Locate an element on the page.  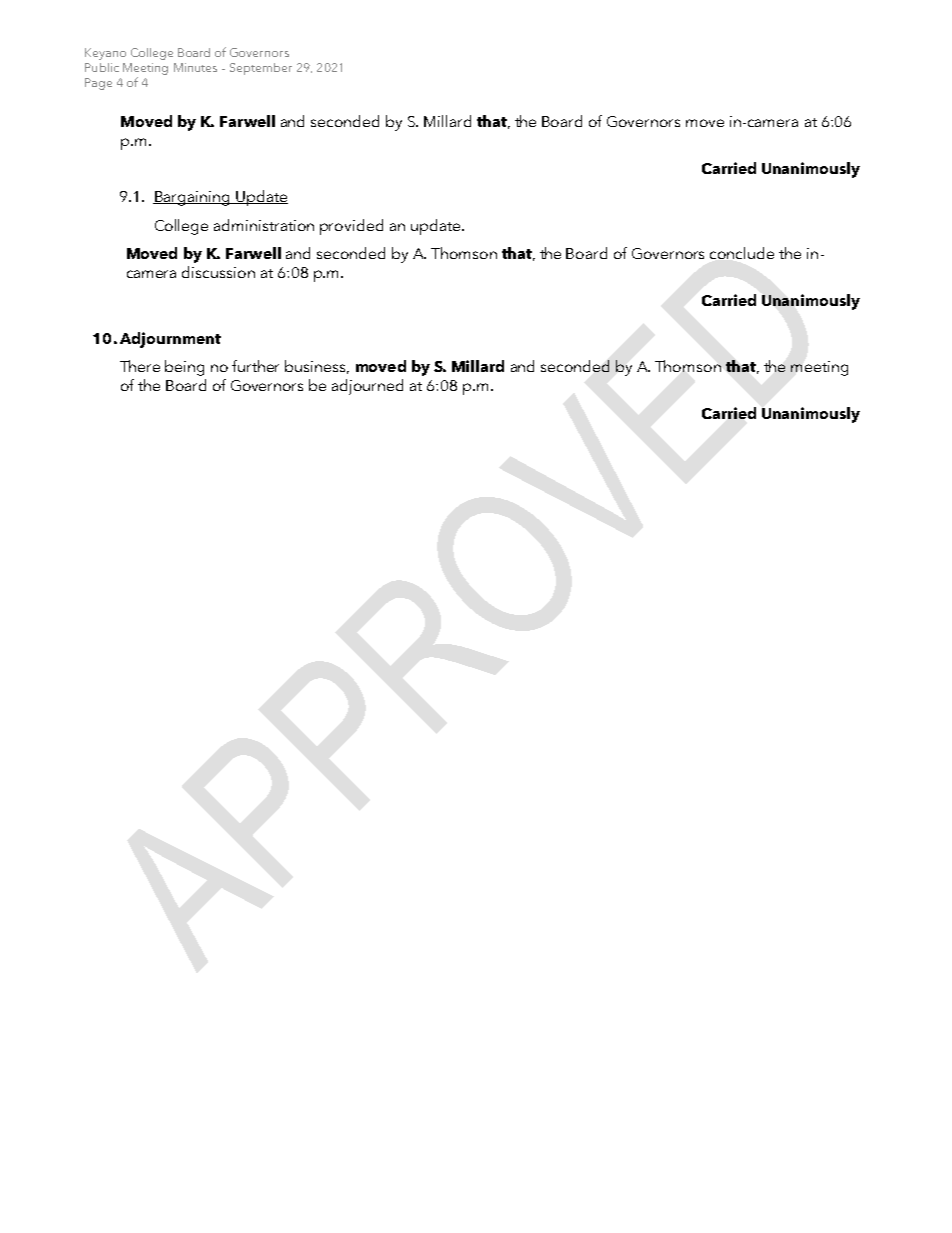
provided is located at coordinates (351, 227).
